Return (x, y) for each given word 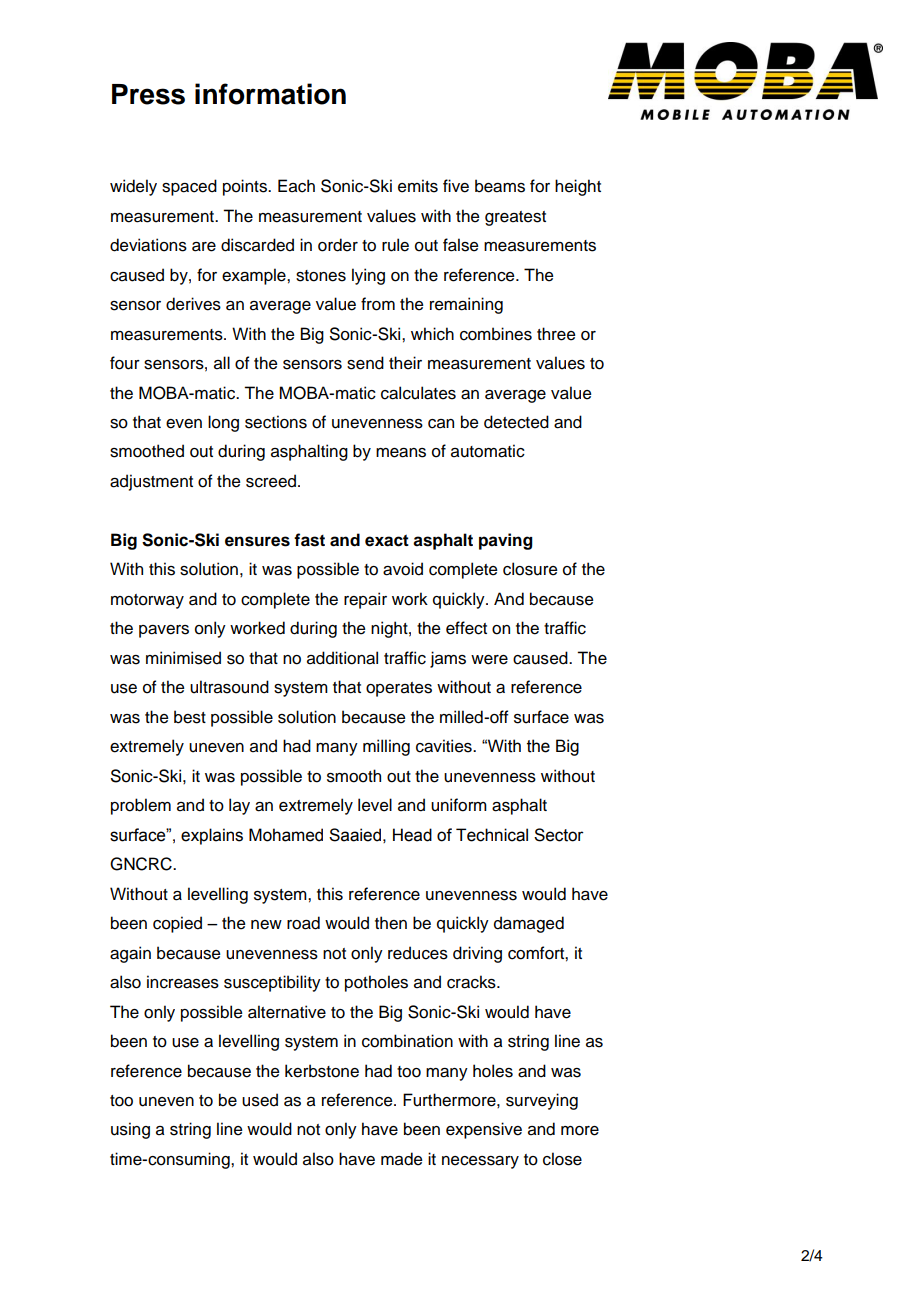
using (130, 1130)
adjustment (151, 482)
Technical (492, 835)
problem (141, 806)
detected (516, 422)
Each (296, 186)
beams (500, 186)
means (401, 453)
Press (148, 94)
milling (386, 747)
